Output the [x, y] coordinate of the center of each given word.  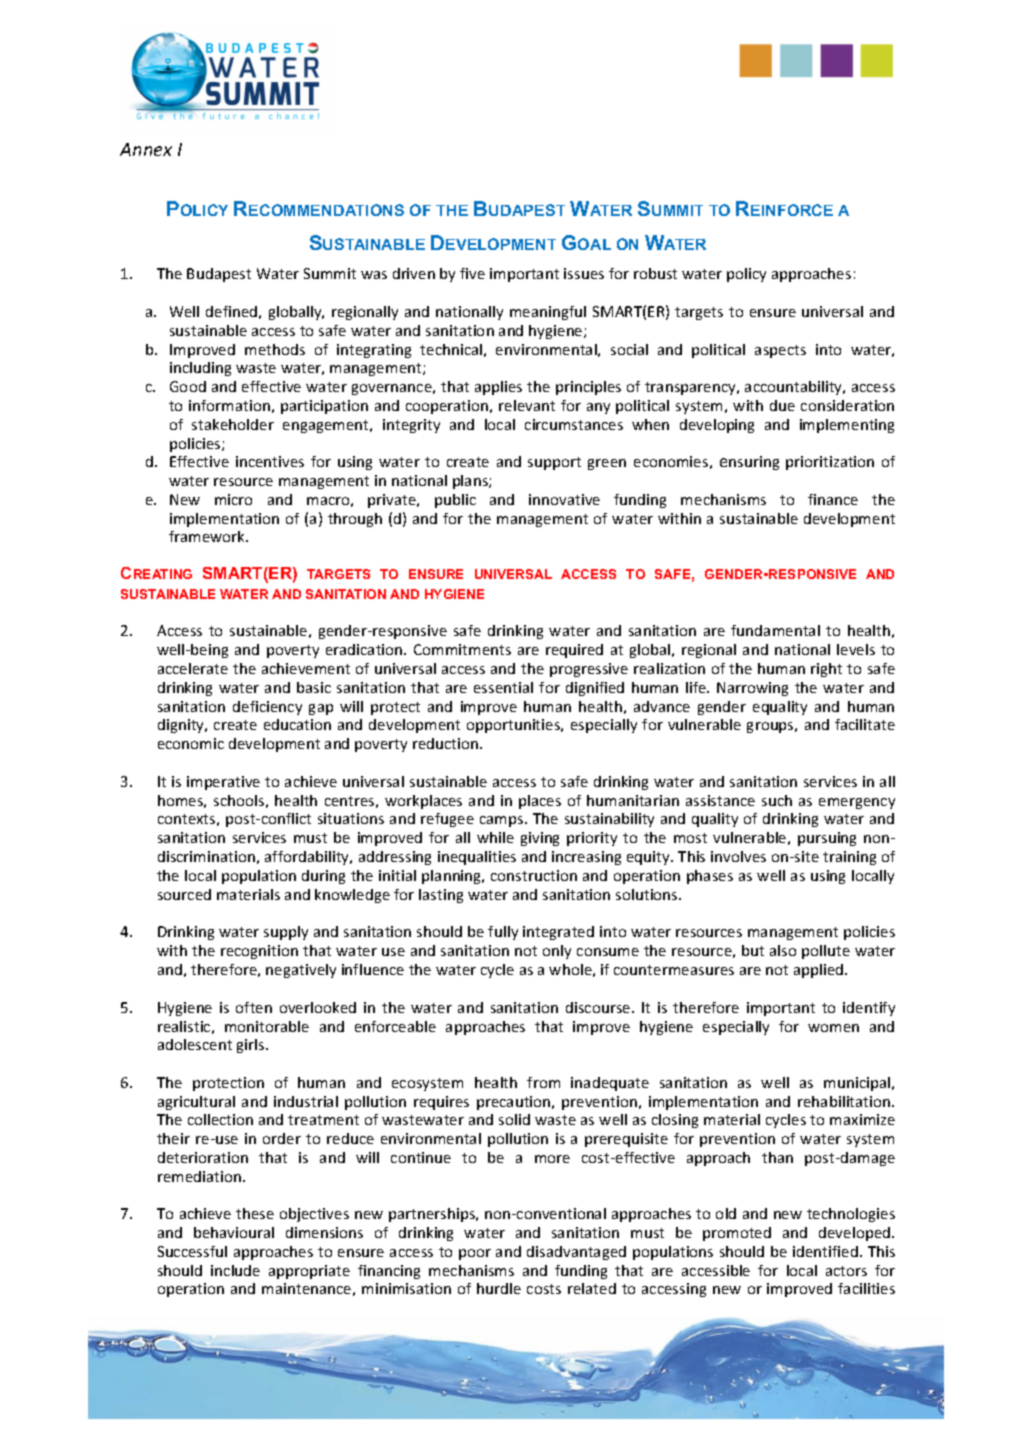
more [552, 1159]
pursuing [827, 839]
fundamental [775, 630]
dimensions [324, 1232]
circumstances [574, 424]
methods [275, 349]
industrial [306, 1101]
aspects [780, 351]
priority [592, 839]
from [543, 1082]
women [833, 1028]
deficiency [267, 708]
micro [233, 499]
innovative [564, 499]
